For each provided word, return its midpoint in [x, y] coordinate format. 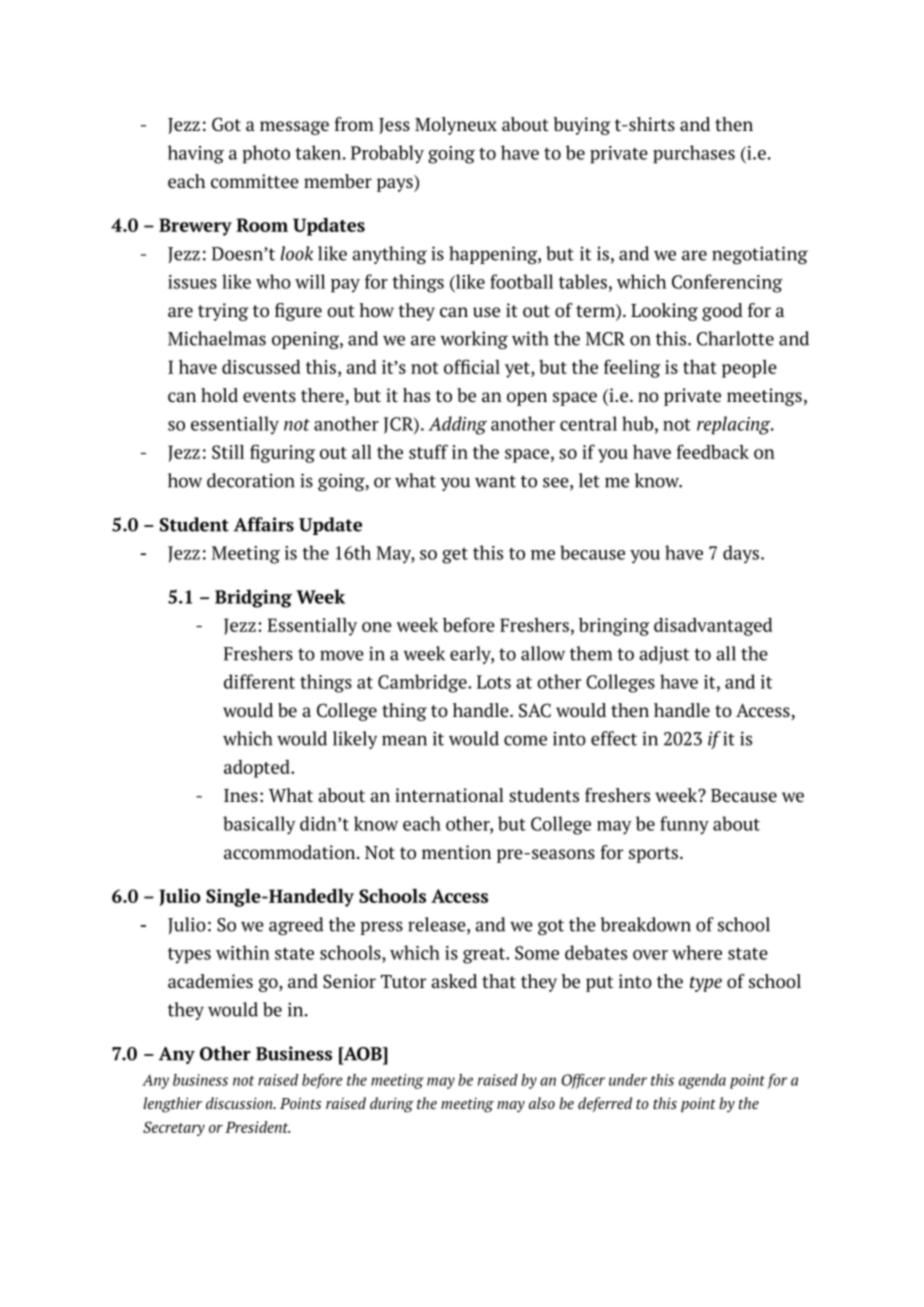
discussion [240, 1103]
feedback [713, 451]
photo [266, 154]
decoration [251, 480]
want [495, 481]
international [449, 795]
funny [684, 825]
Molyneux [456, 126]
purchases [694, 154]
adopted [258, 769]
